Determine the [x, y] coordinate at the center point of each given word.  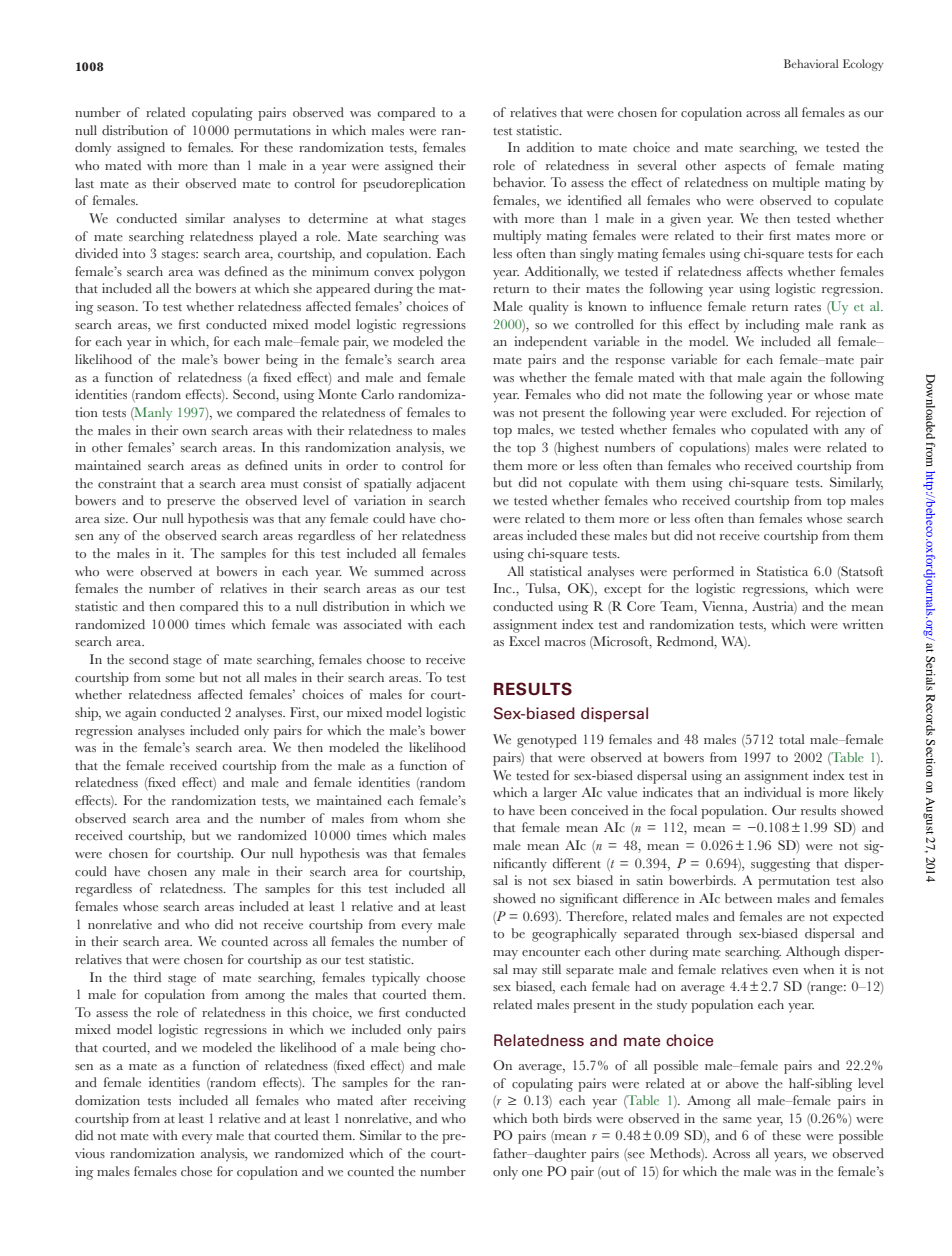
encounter [551, 952]
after [394, 1100]
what [409, 218]
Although [813, 953]
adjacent [441, 485]
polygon [442, 273]
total [792, 739]
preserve [191, 504]
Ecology [863, 65]
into [134, 253]
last [84, 183]
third [147, 977]
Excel [524, 641]
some [180, 679]
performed [703, 573]
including [772, 326]
